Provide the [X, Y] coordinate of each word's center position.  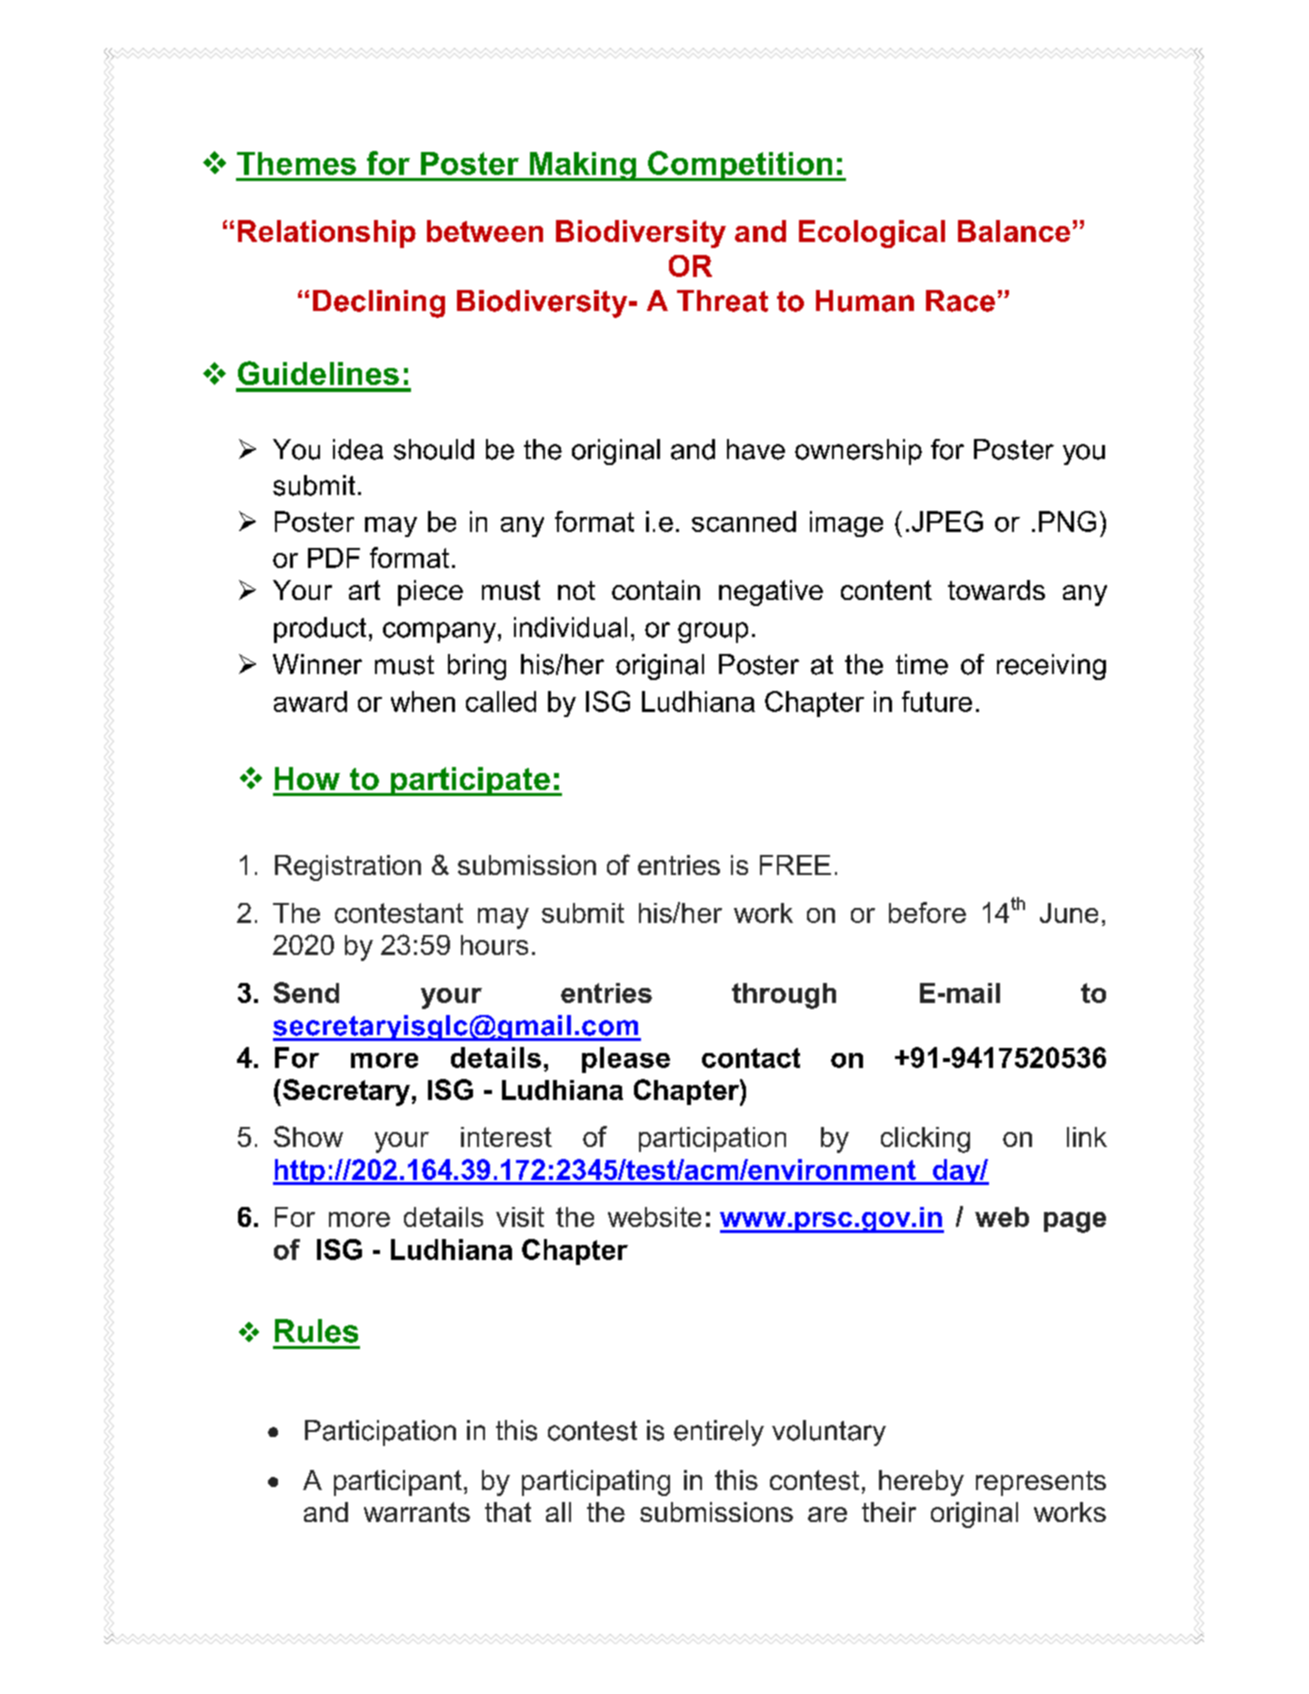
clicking [925, 1140]
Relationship [327, 234]
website [654, 1217]
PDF [334, 558]
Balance [1014, 231]
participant [398, 1483]
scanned [744, 521]
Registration [348, 868]
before [927, 912]
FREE [795, 865]
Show [308, 1136]
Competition [740, 166]
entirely [719, 1433]
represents [1041, 1483]
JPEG [947, 521]
